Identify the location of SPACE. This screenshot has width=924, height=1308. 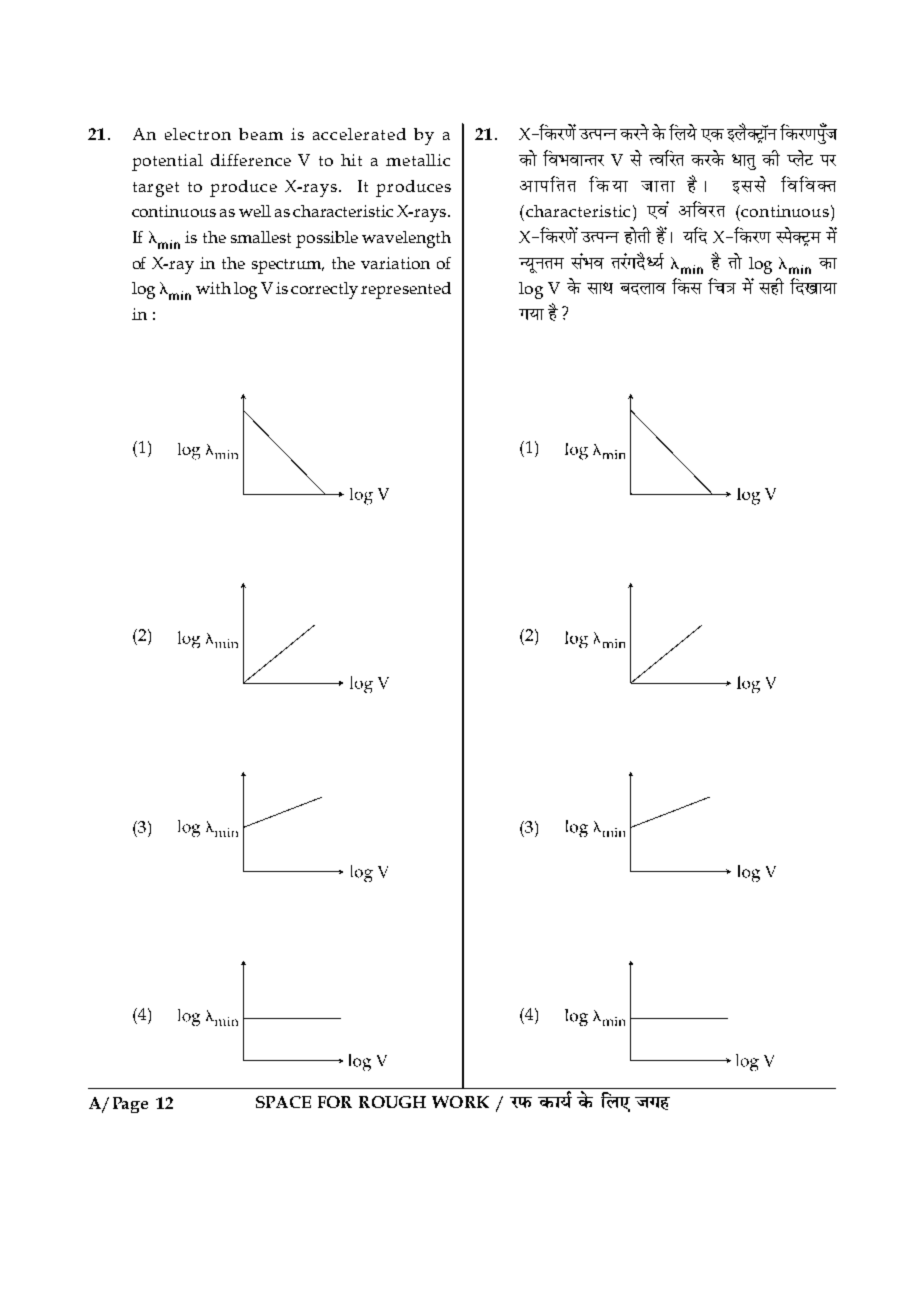
(283, 1102).
